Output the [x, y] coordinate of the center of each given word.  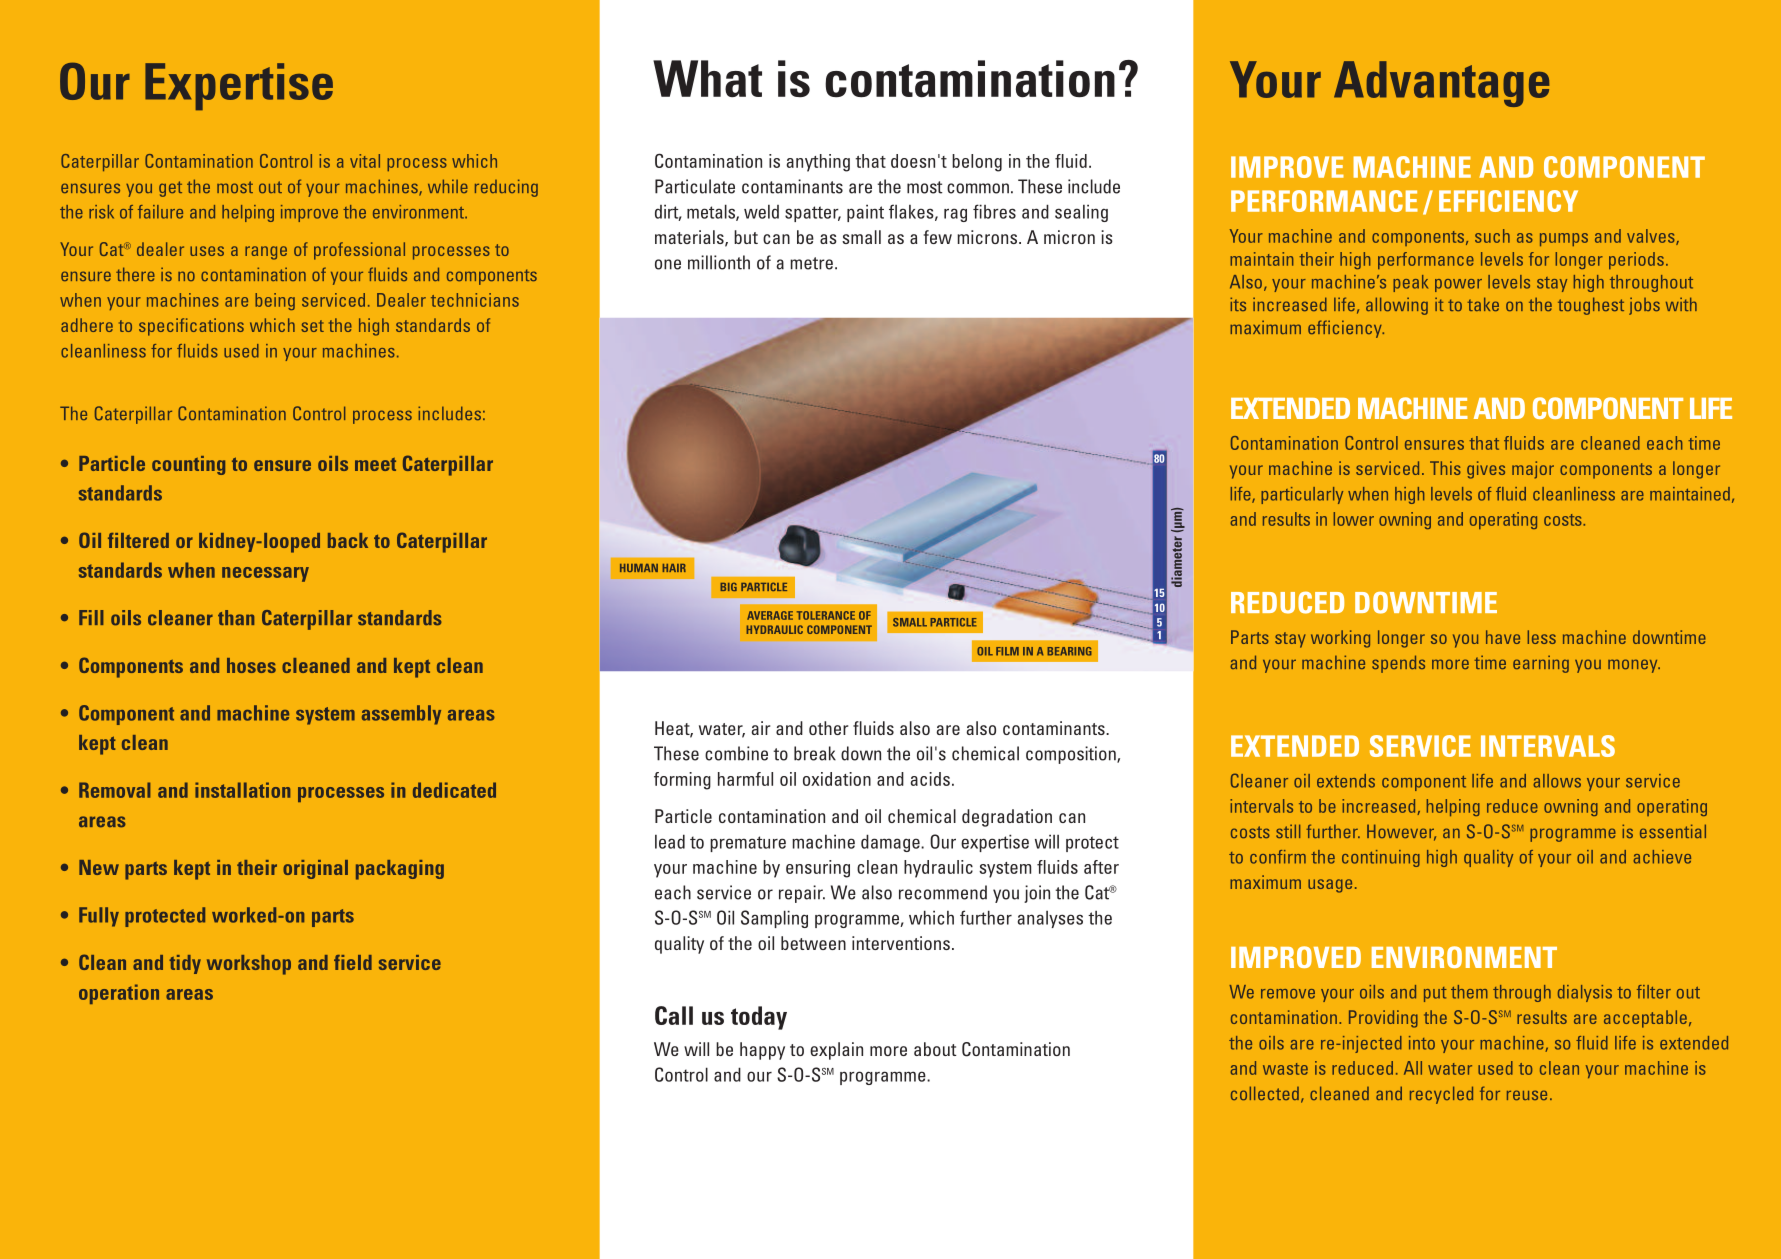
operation [119, 994]
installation [242, 790]
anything [818, 163]
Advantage [1441, 84]
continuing [1381, 858]
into [1422, 1043]
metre [811, 263]
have [1503, 637]
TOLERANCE [826, 615]
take [1483, 304]
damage [891, 843]
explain [836, 1051]
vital [365, 161]
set [312, 326]
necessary [265, 574]
